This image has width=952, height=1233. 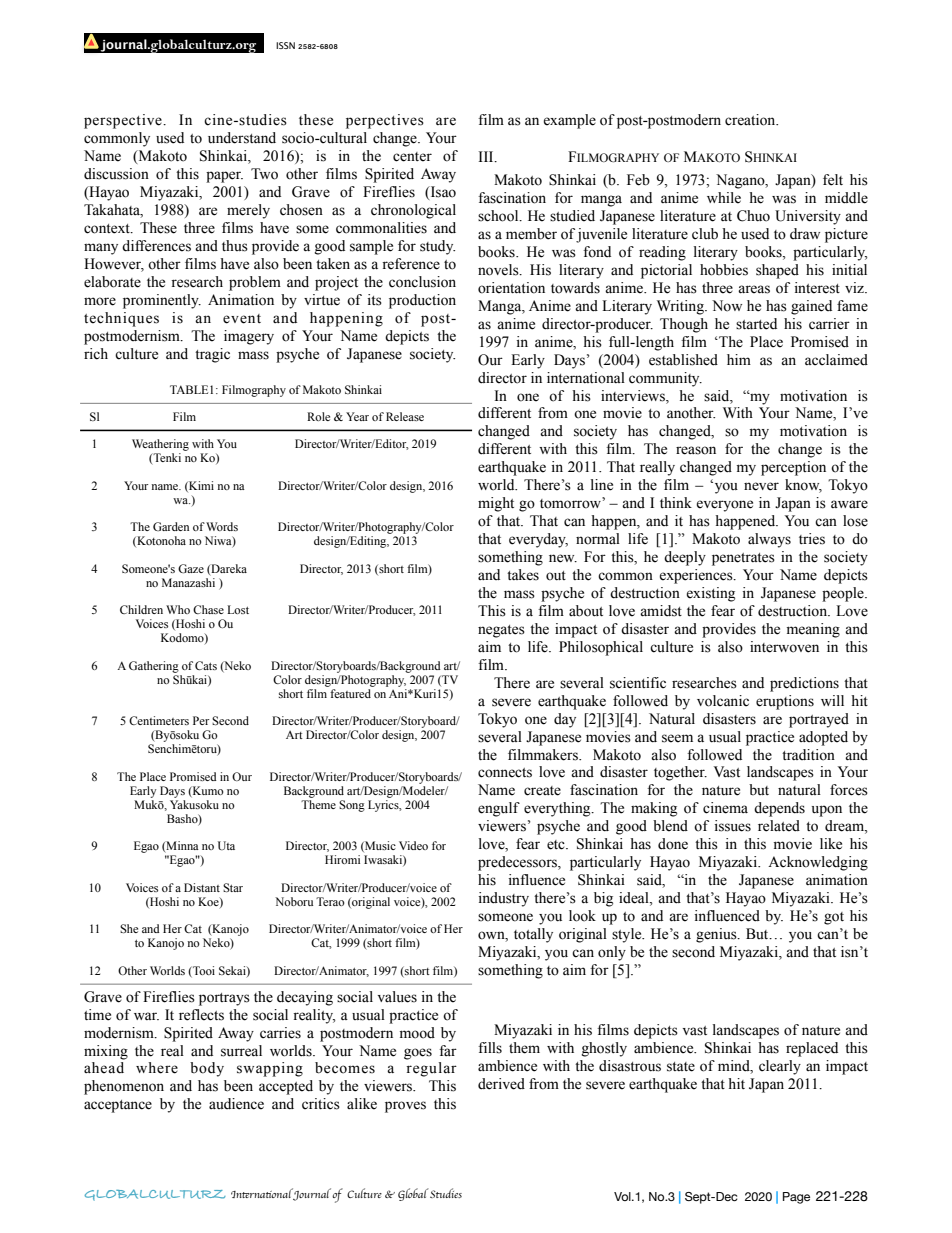 What do you see at coordinates (178, 609) in the image?
I see `Who` at bounding box center [178, 609].
